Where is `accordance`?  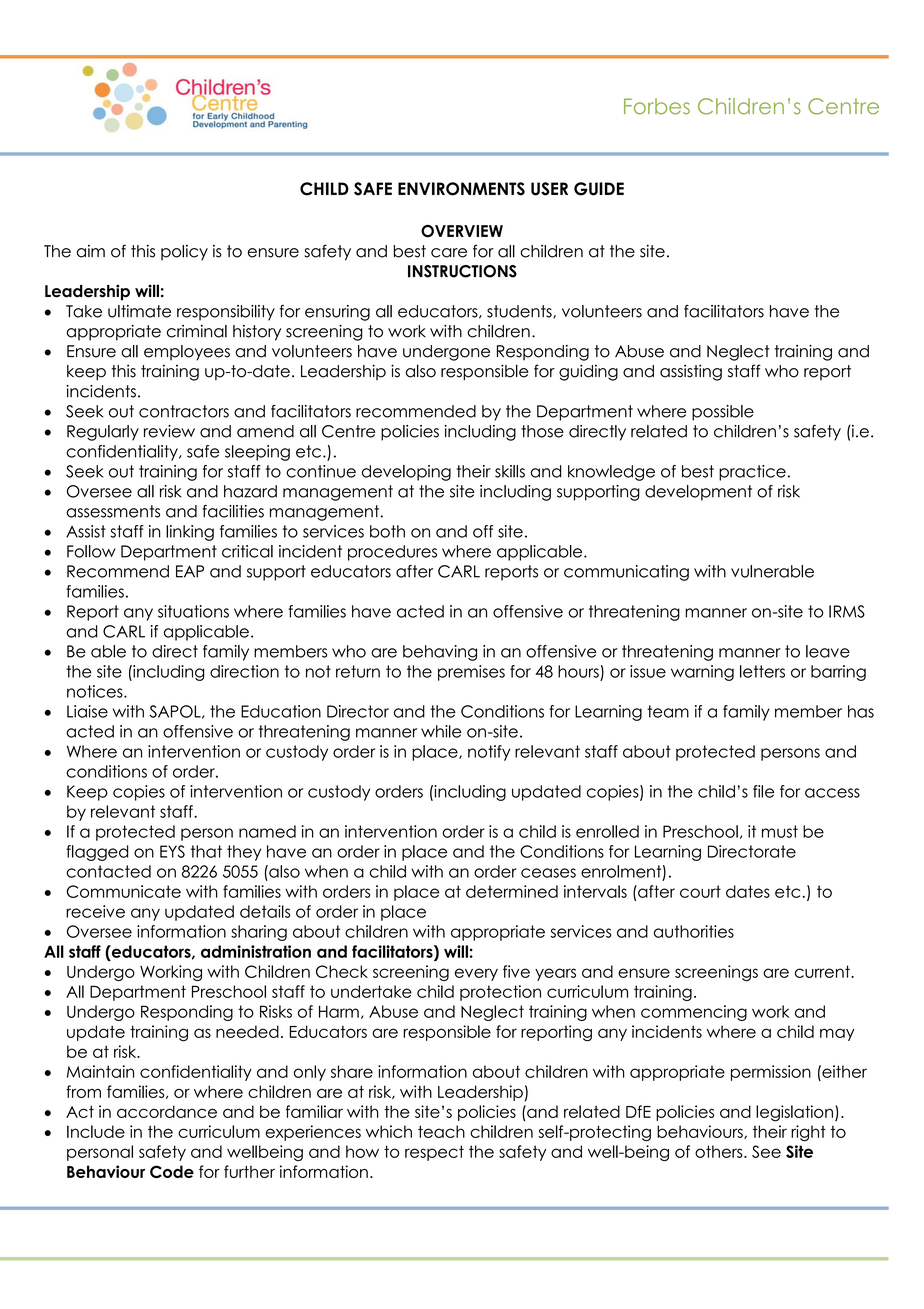
accordance is located at coordinates (167, 1111).
